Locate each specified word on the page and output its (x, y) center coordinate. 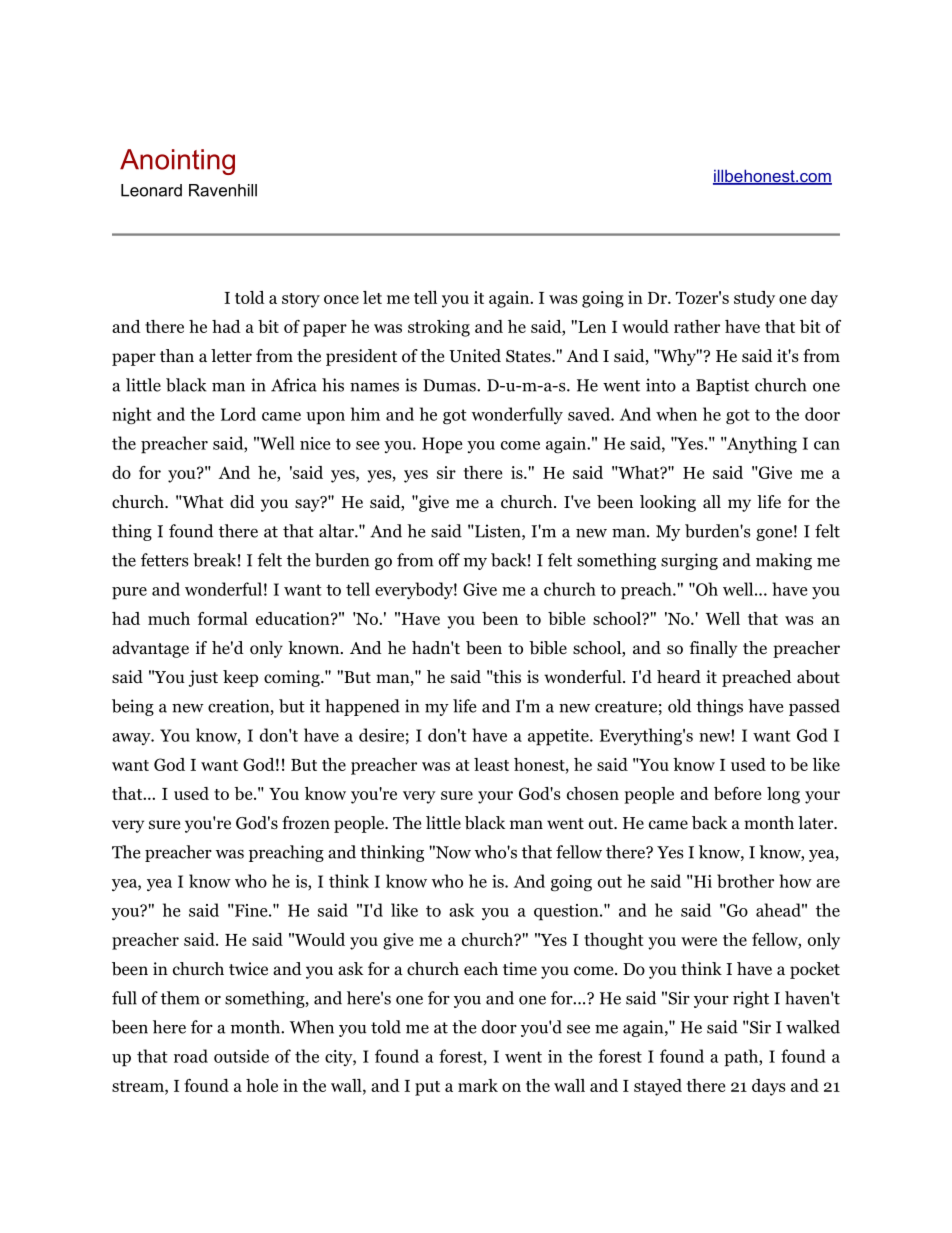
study (754, 299)
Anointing (177, 162)
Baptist (722, 386)
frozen (306, 823)
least (491, 764)
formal (223, 618)
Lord (238, 414)
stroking (439, 328)
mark (478, 1085)
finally (713, 649)
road (191, 1056)
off (449, 560)
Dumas (450, 385)
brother (745, 881)
